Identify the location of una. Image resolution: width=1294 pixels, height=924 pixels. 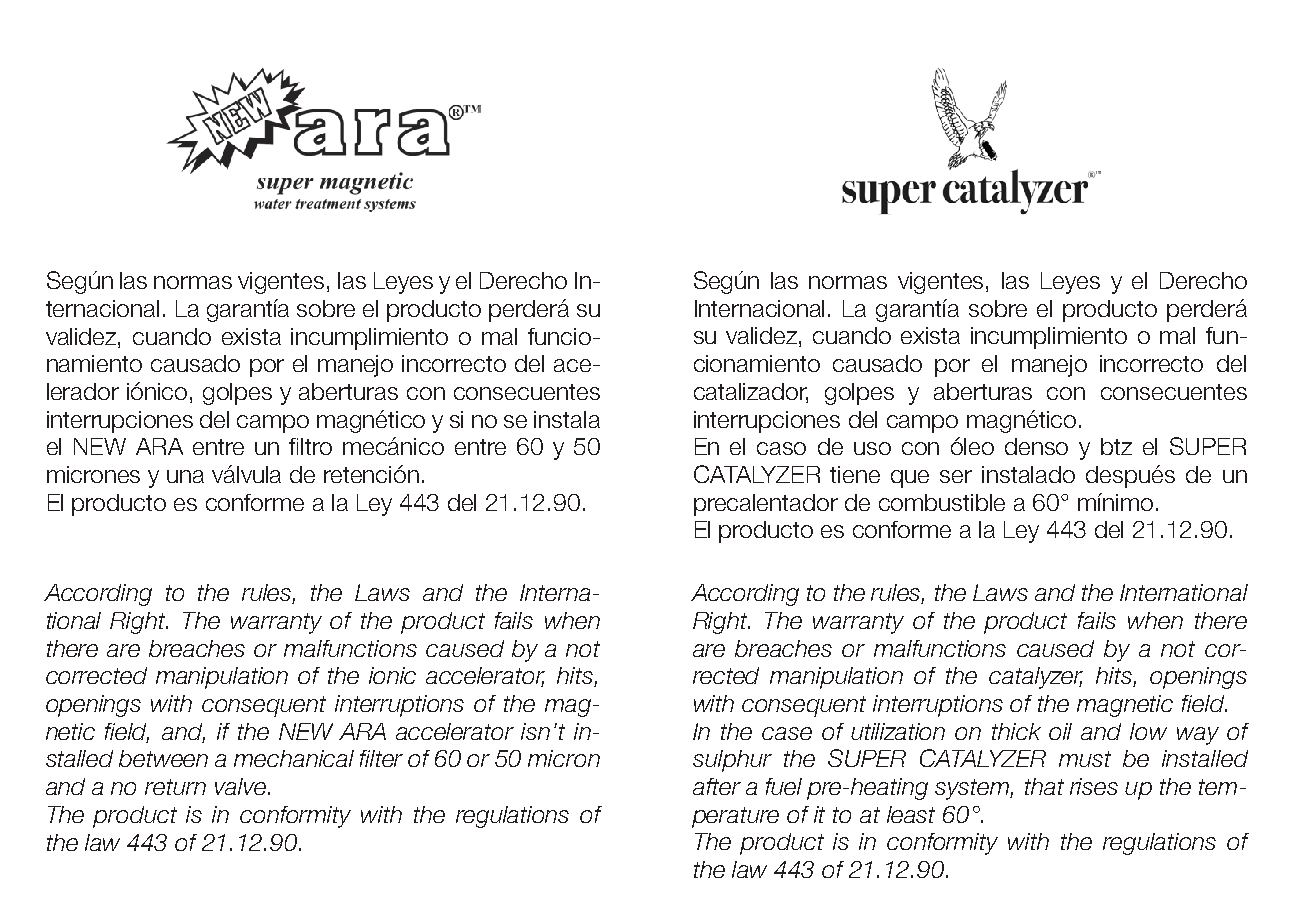
(185, 476).
